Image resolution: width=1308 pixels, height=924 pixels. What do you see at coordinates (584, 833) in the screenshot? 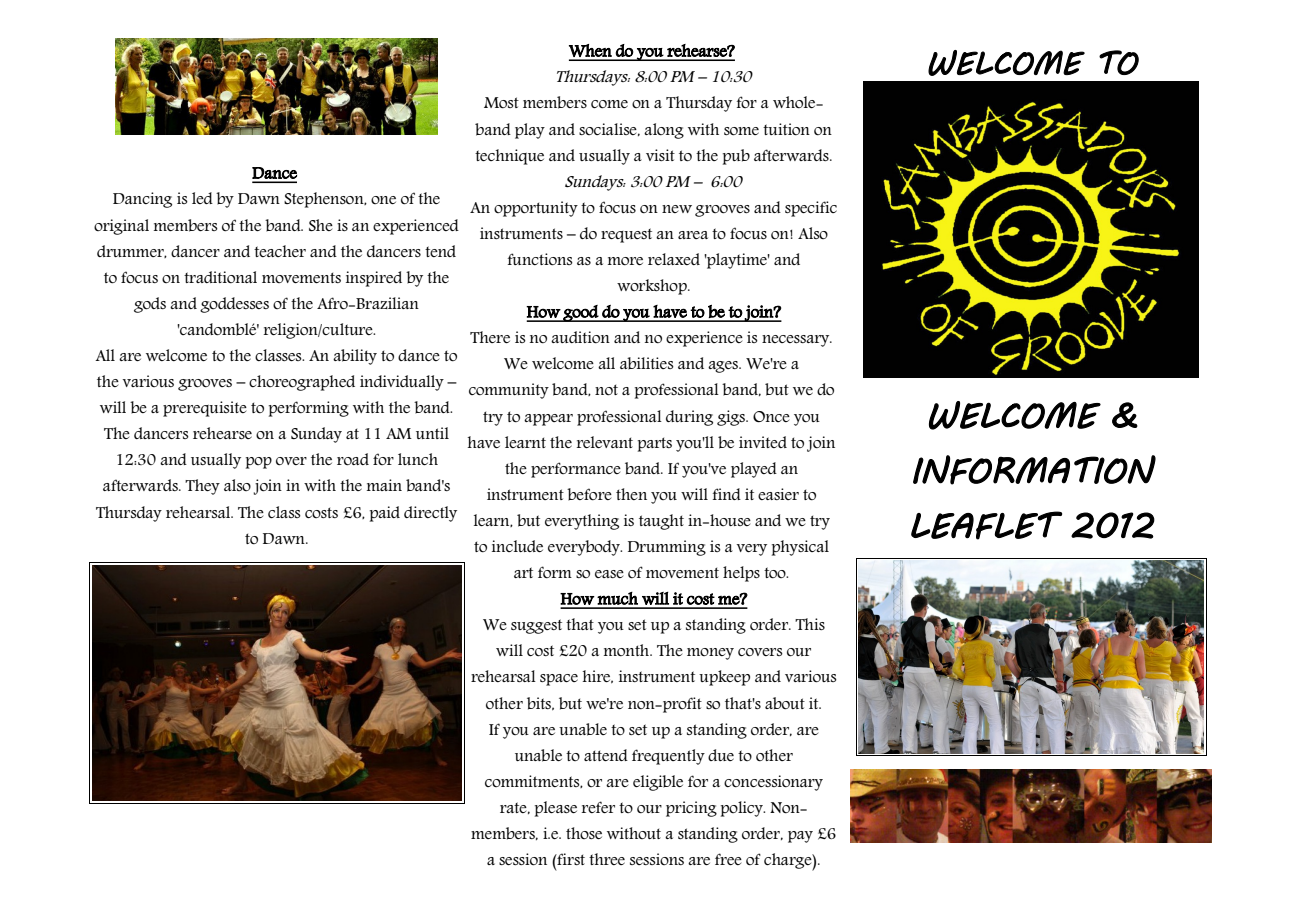
I see `those` at bounding box center [584, 833].
